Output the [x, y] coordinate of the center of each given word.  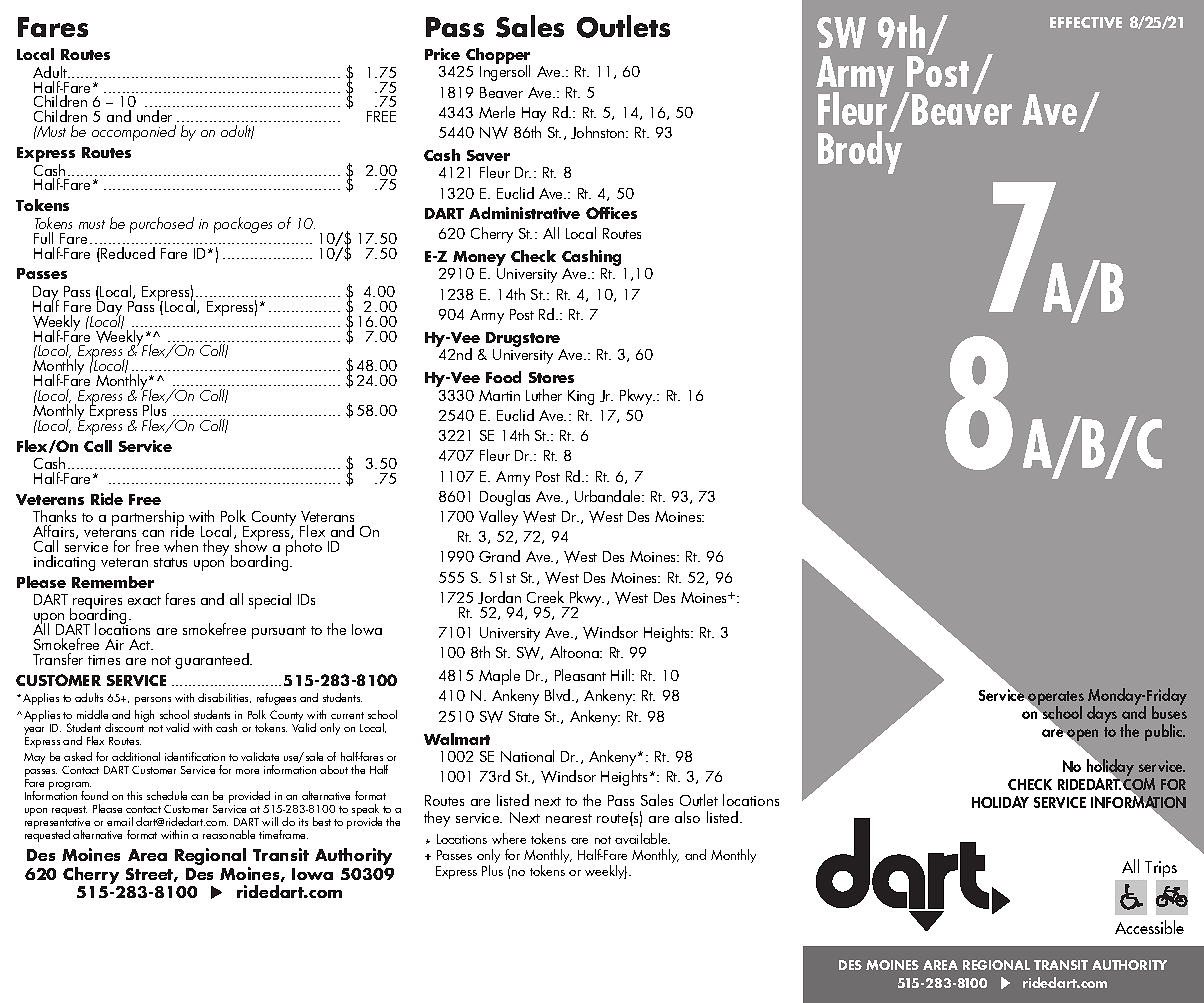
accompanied [134, 133]
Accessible [1149, 927]
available [642, 838]
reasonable [229, 834]
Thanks [54, 518]
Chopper [498, 57]
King [581, 397]
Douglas [505, 498]
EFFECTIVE [1086, 22]
